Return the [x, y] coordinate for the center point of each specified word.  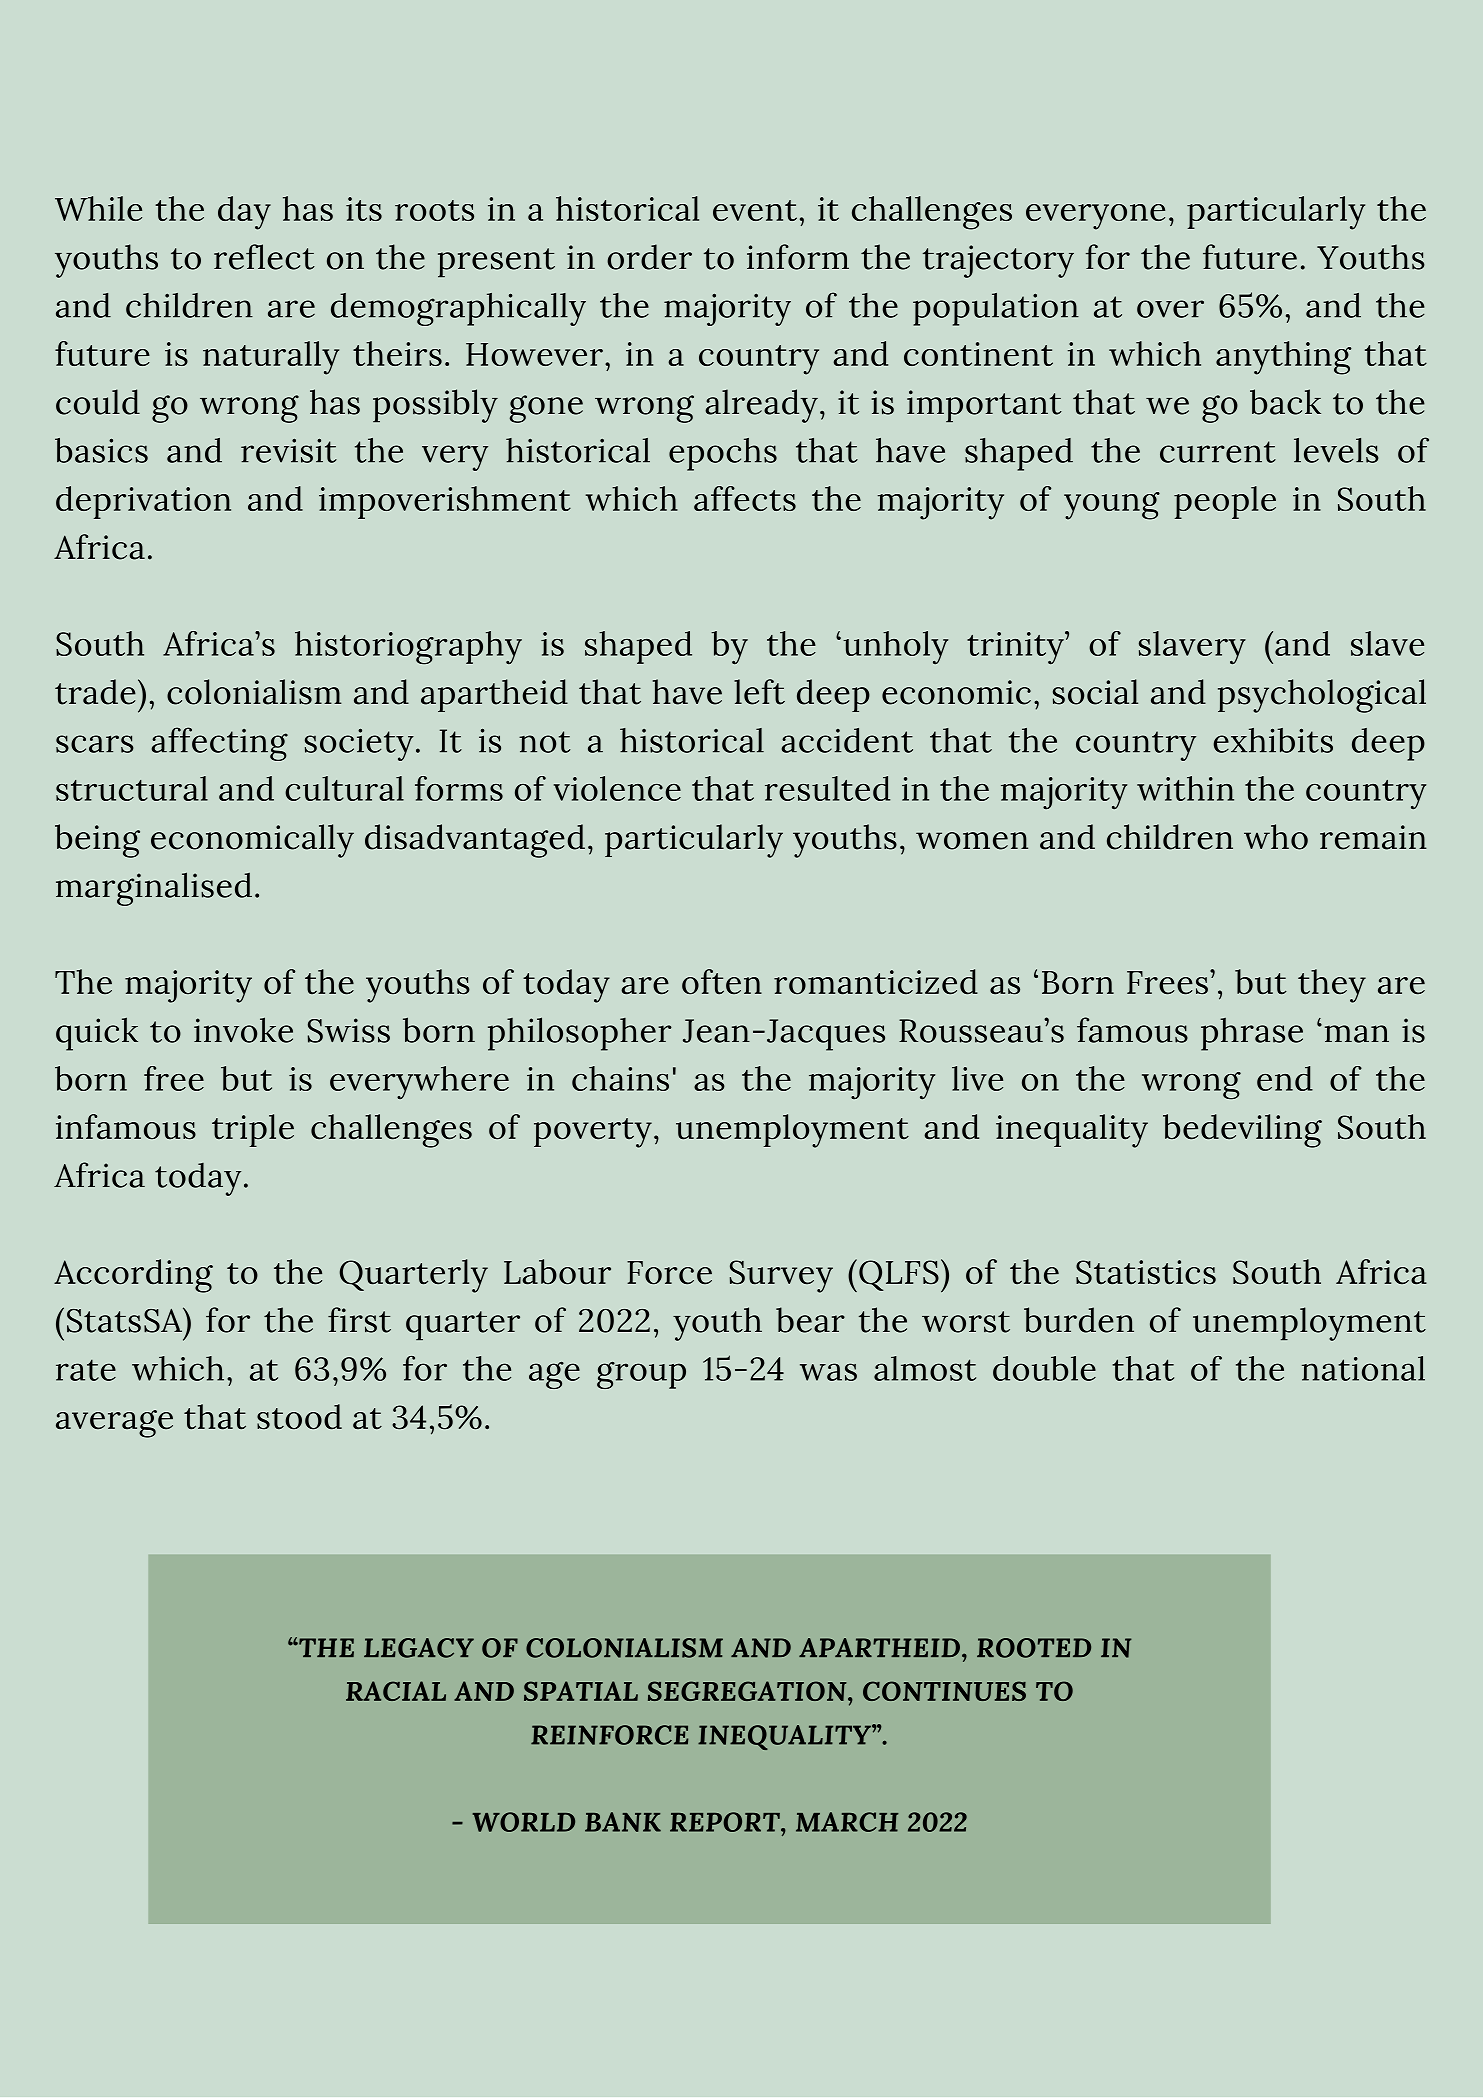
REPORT [726, 1822]
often [722, 982]
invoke [243, 1030]
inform [798, 257]
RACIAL [396, 1691]
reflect [264, 257]
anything [1284, 358]
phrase [1252, 1034]
